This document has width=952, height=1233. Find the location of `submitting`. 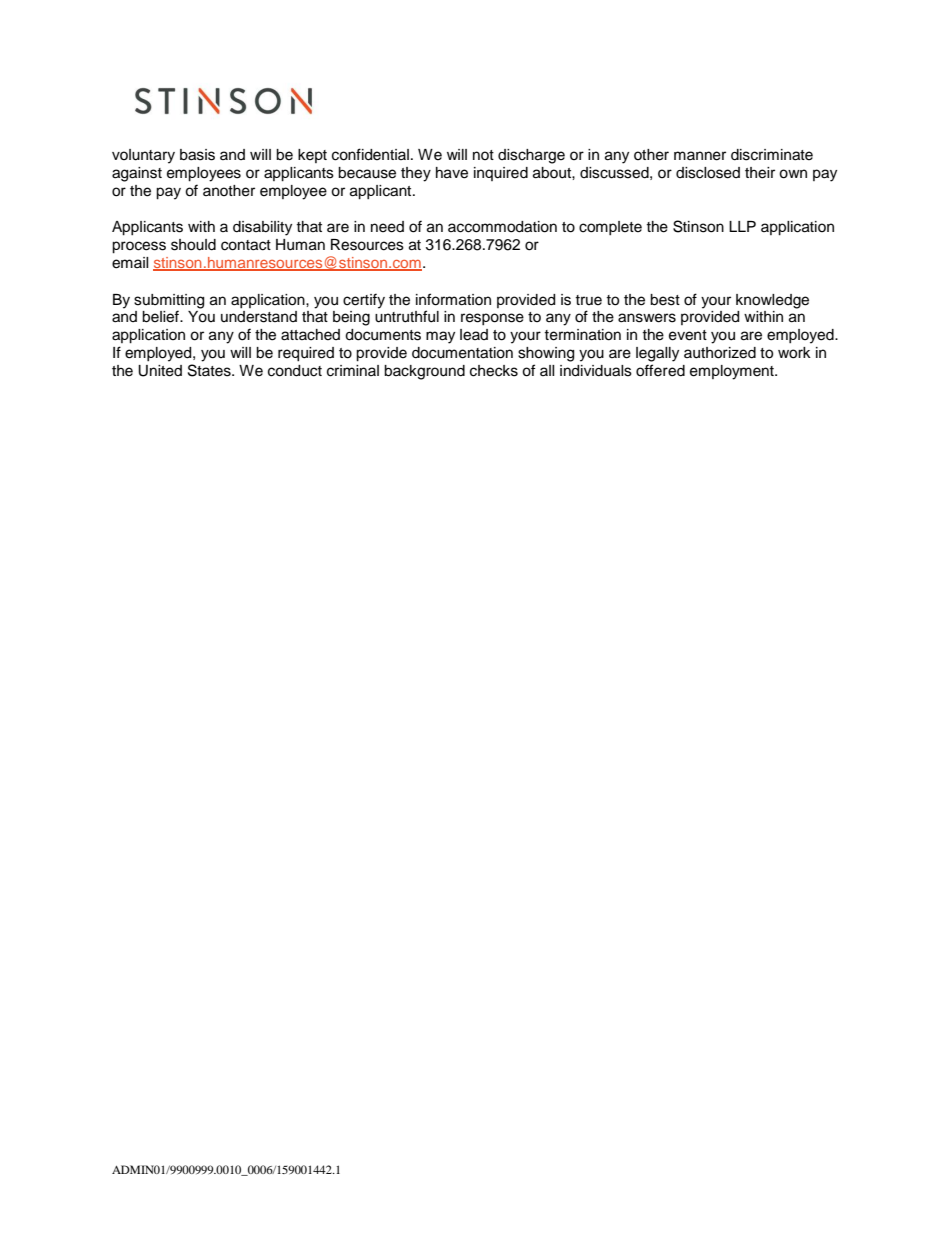

submitting is located at coordinates (169, 301).
